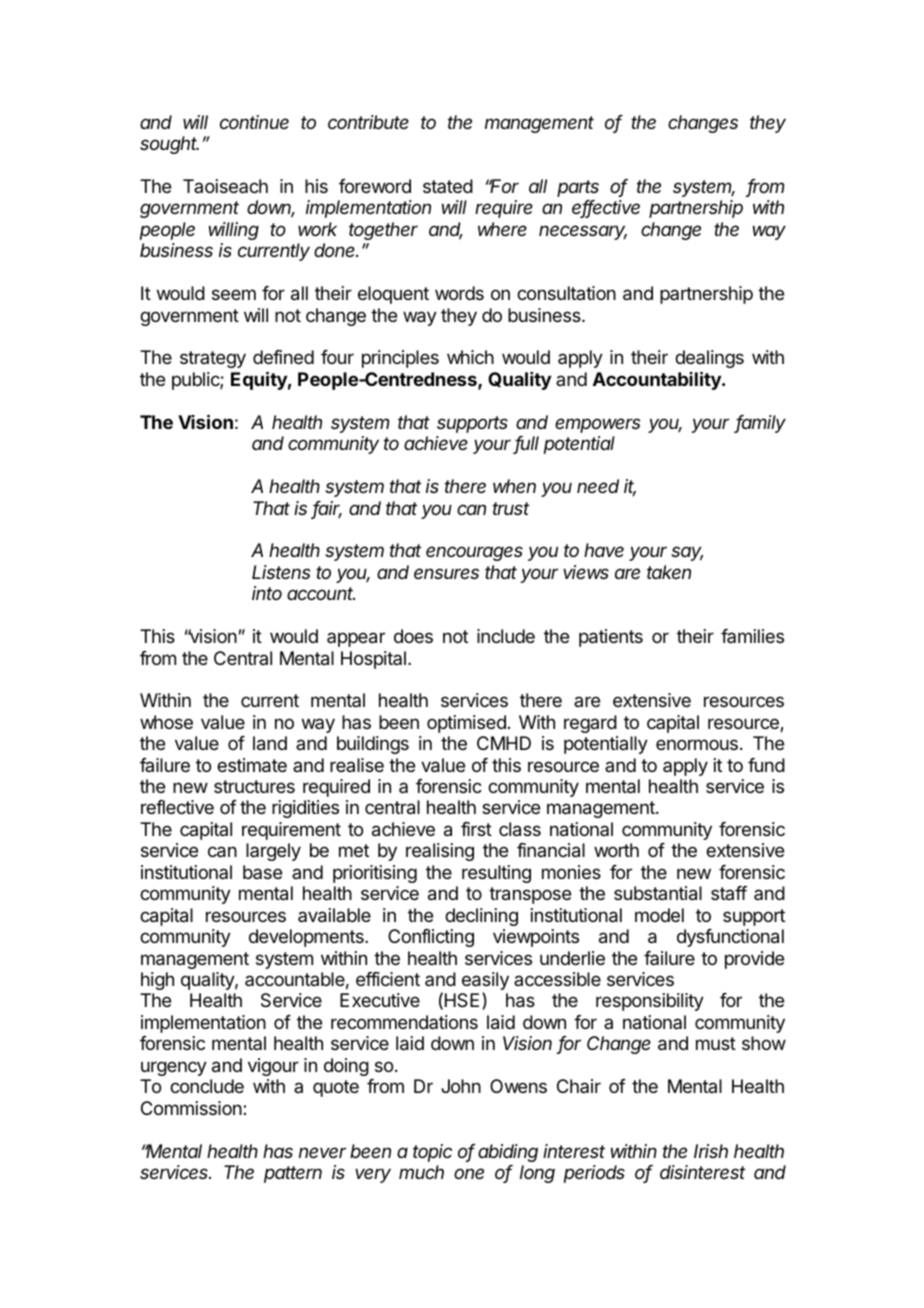 The image size is (924, 1308). I want to click on when, so click(514, 486).
